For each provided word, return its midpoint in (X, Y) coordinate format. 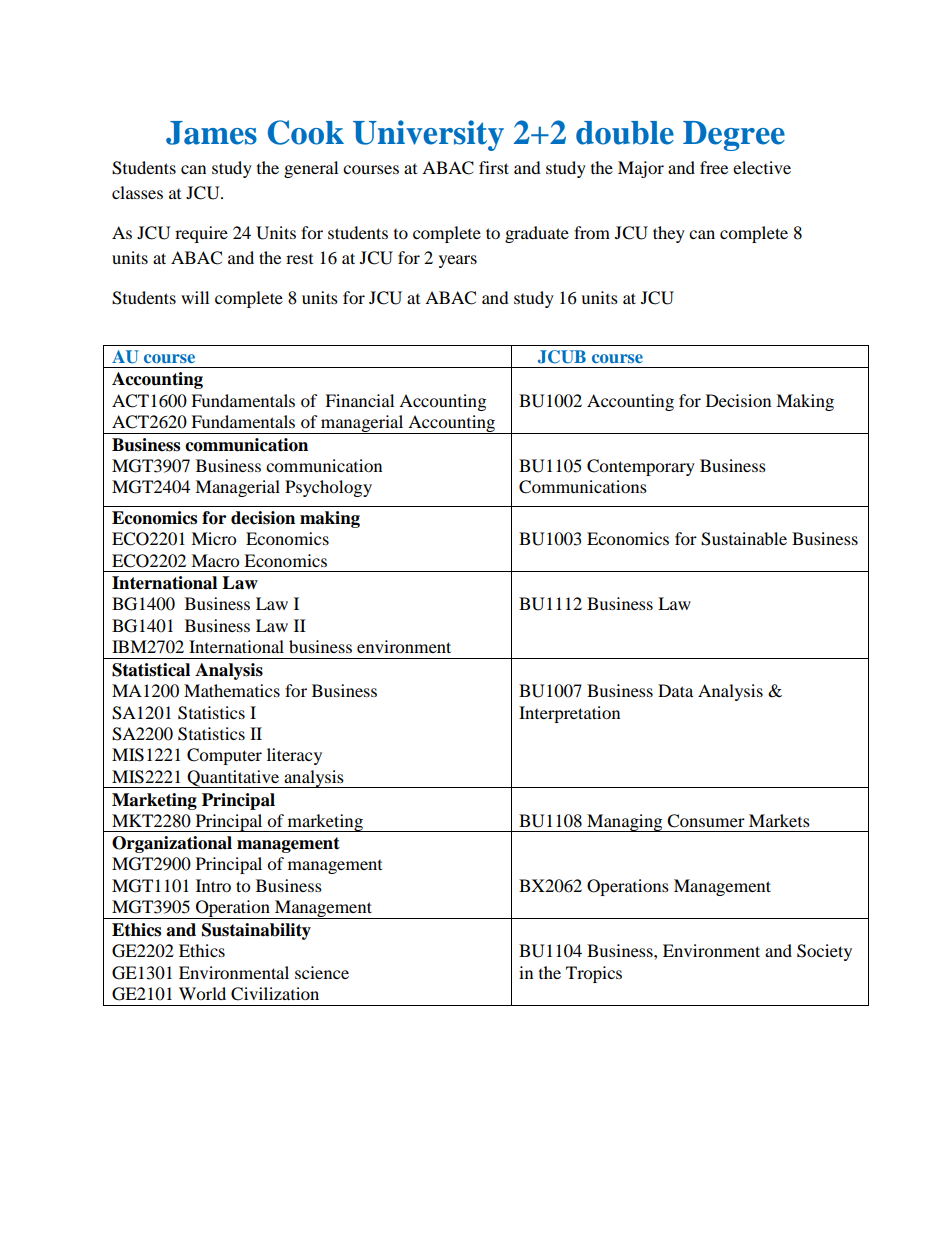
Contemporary (641, 467)
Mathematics (232, 690)
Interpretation (569, 714)
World (202, 993)
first (494, 167)
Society (824, 952)
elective (762, 167)
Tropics (594, 974)
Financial (359, 400)
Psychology (328, 488)
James (211, 133)
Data (675, 690)
